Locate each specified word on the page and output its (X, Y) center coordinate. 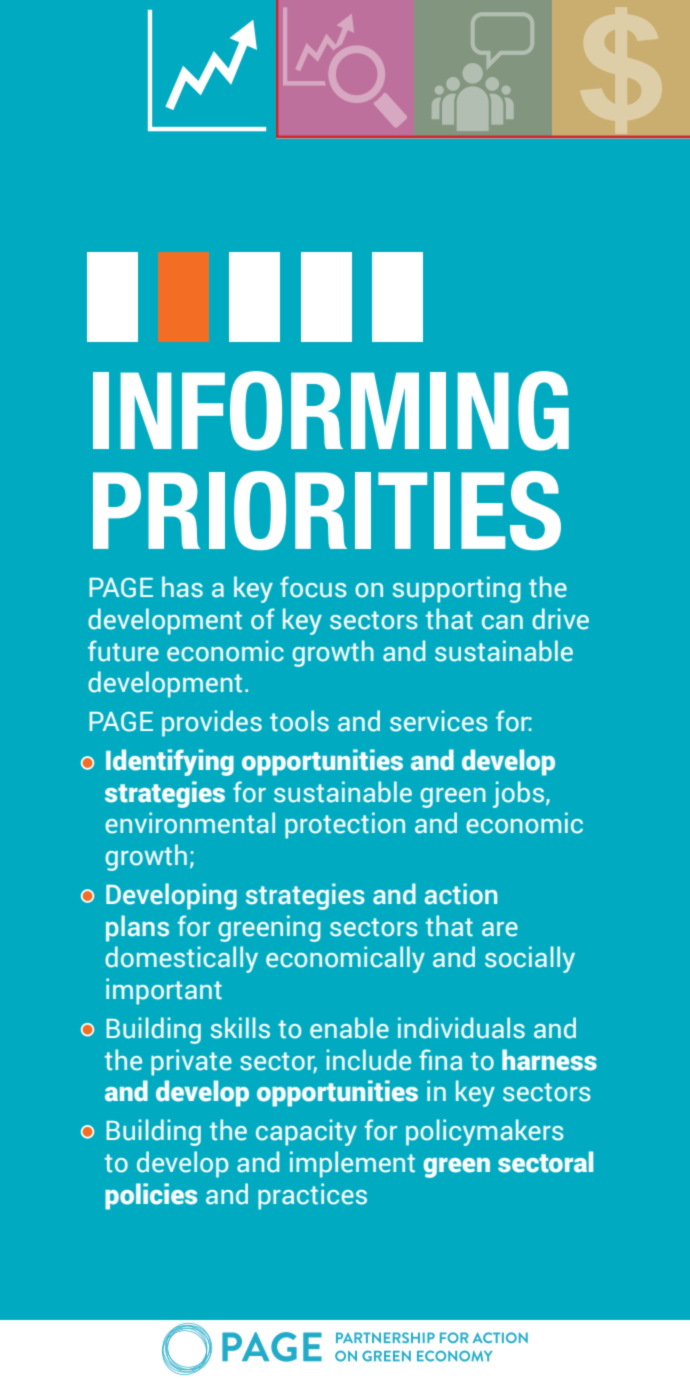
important (164, 991)
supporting (457, 589)
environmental (190, 823)
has (182, 587)
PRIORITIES (327, 511)
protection (345, 825)
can (502, 622)
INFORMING (331, 411)
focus (313, 587)
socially (530, 959)
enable (349, 1028)
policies (151, 1196)
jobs (518, 794)
